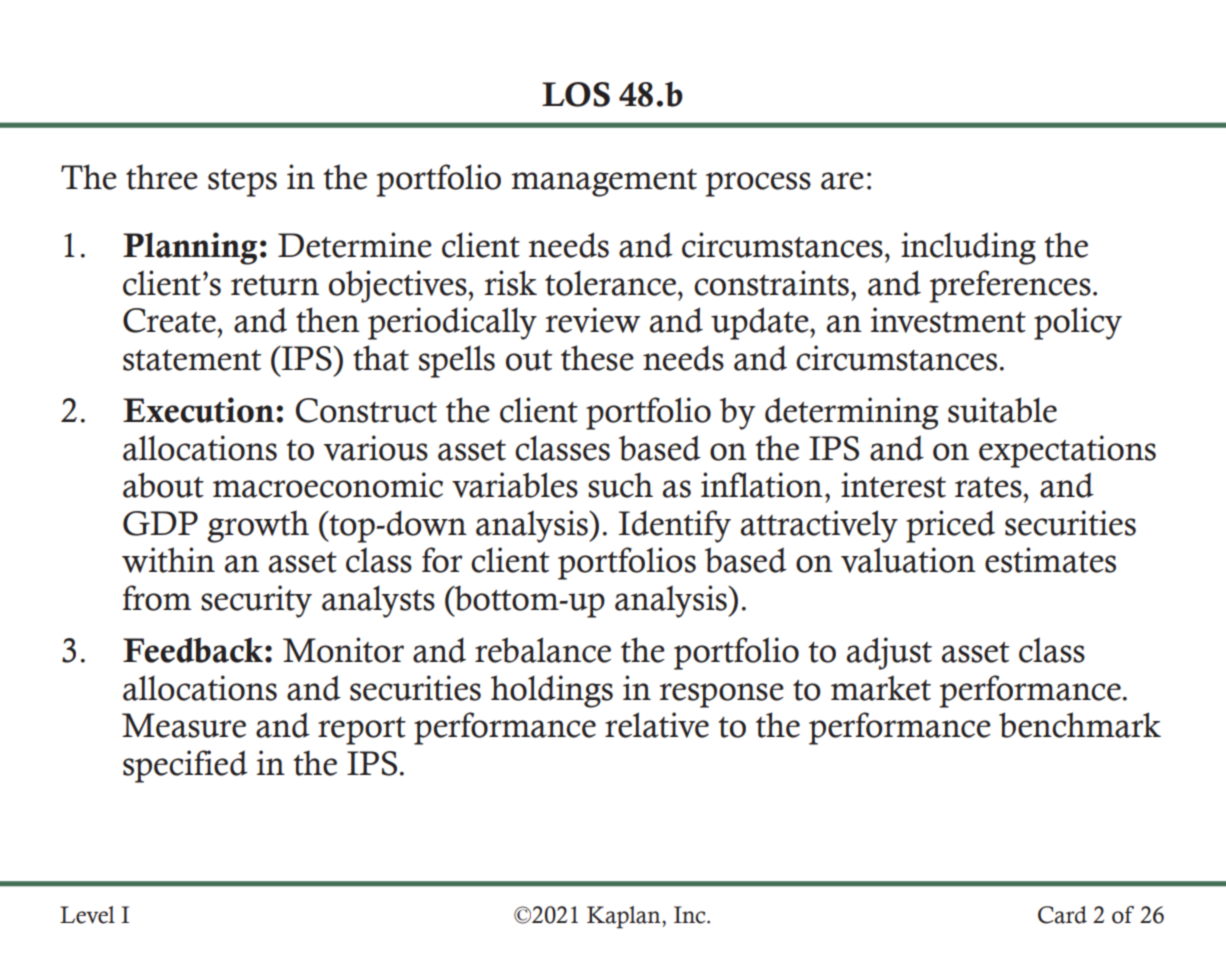 The image size is (1226, 980). What do you see at coordinates (950, 526) in the image?
I see `priced` at bounding box center [950, 526].
